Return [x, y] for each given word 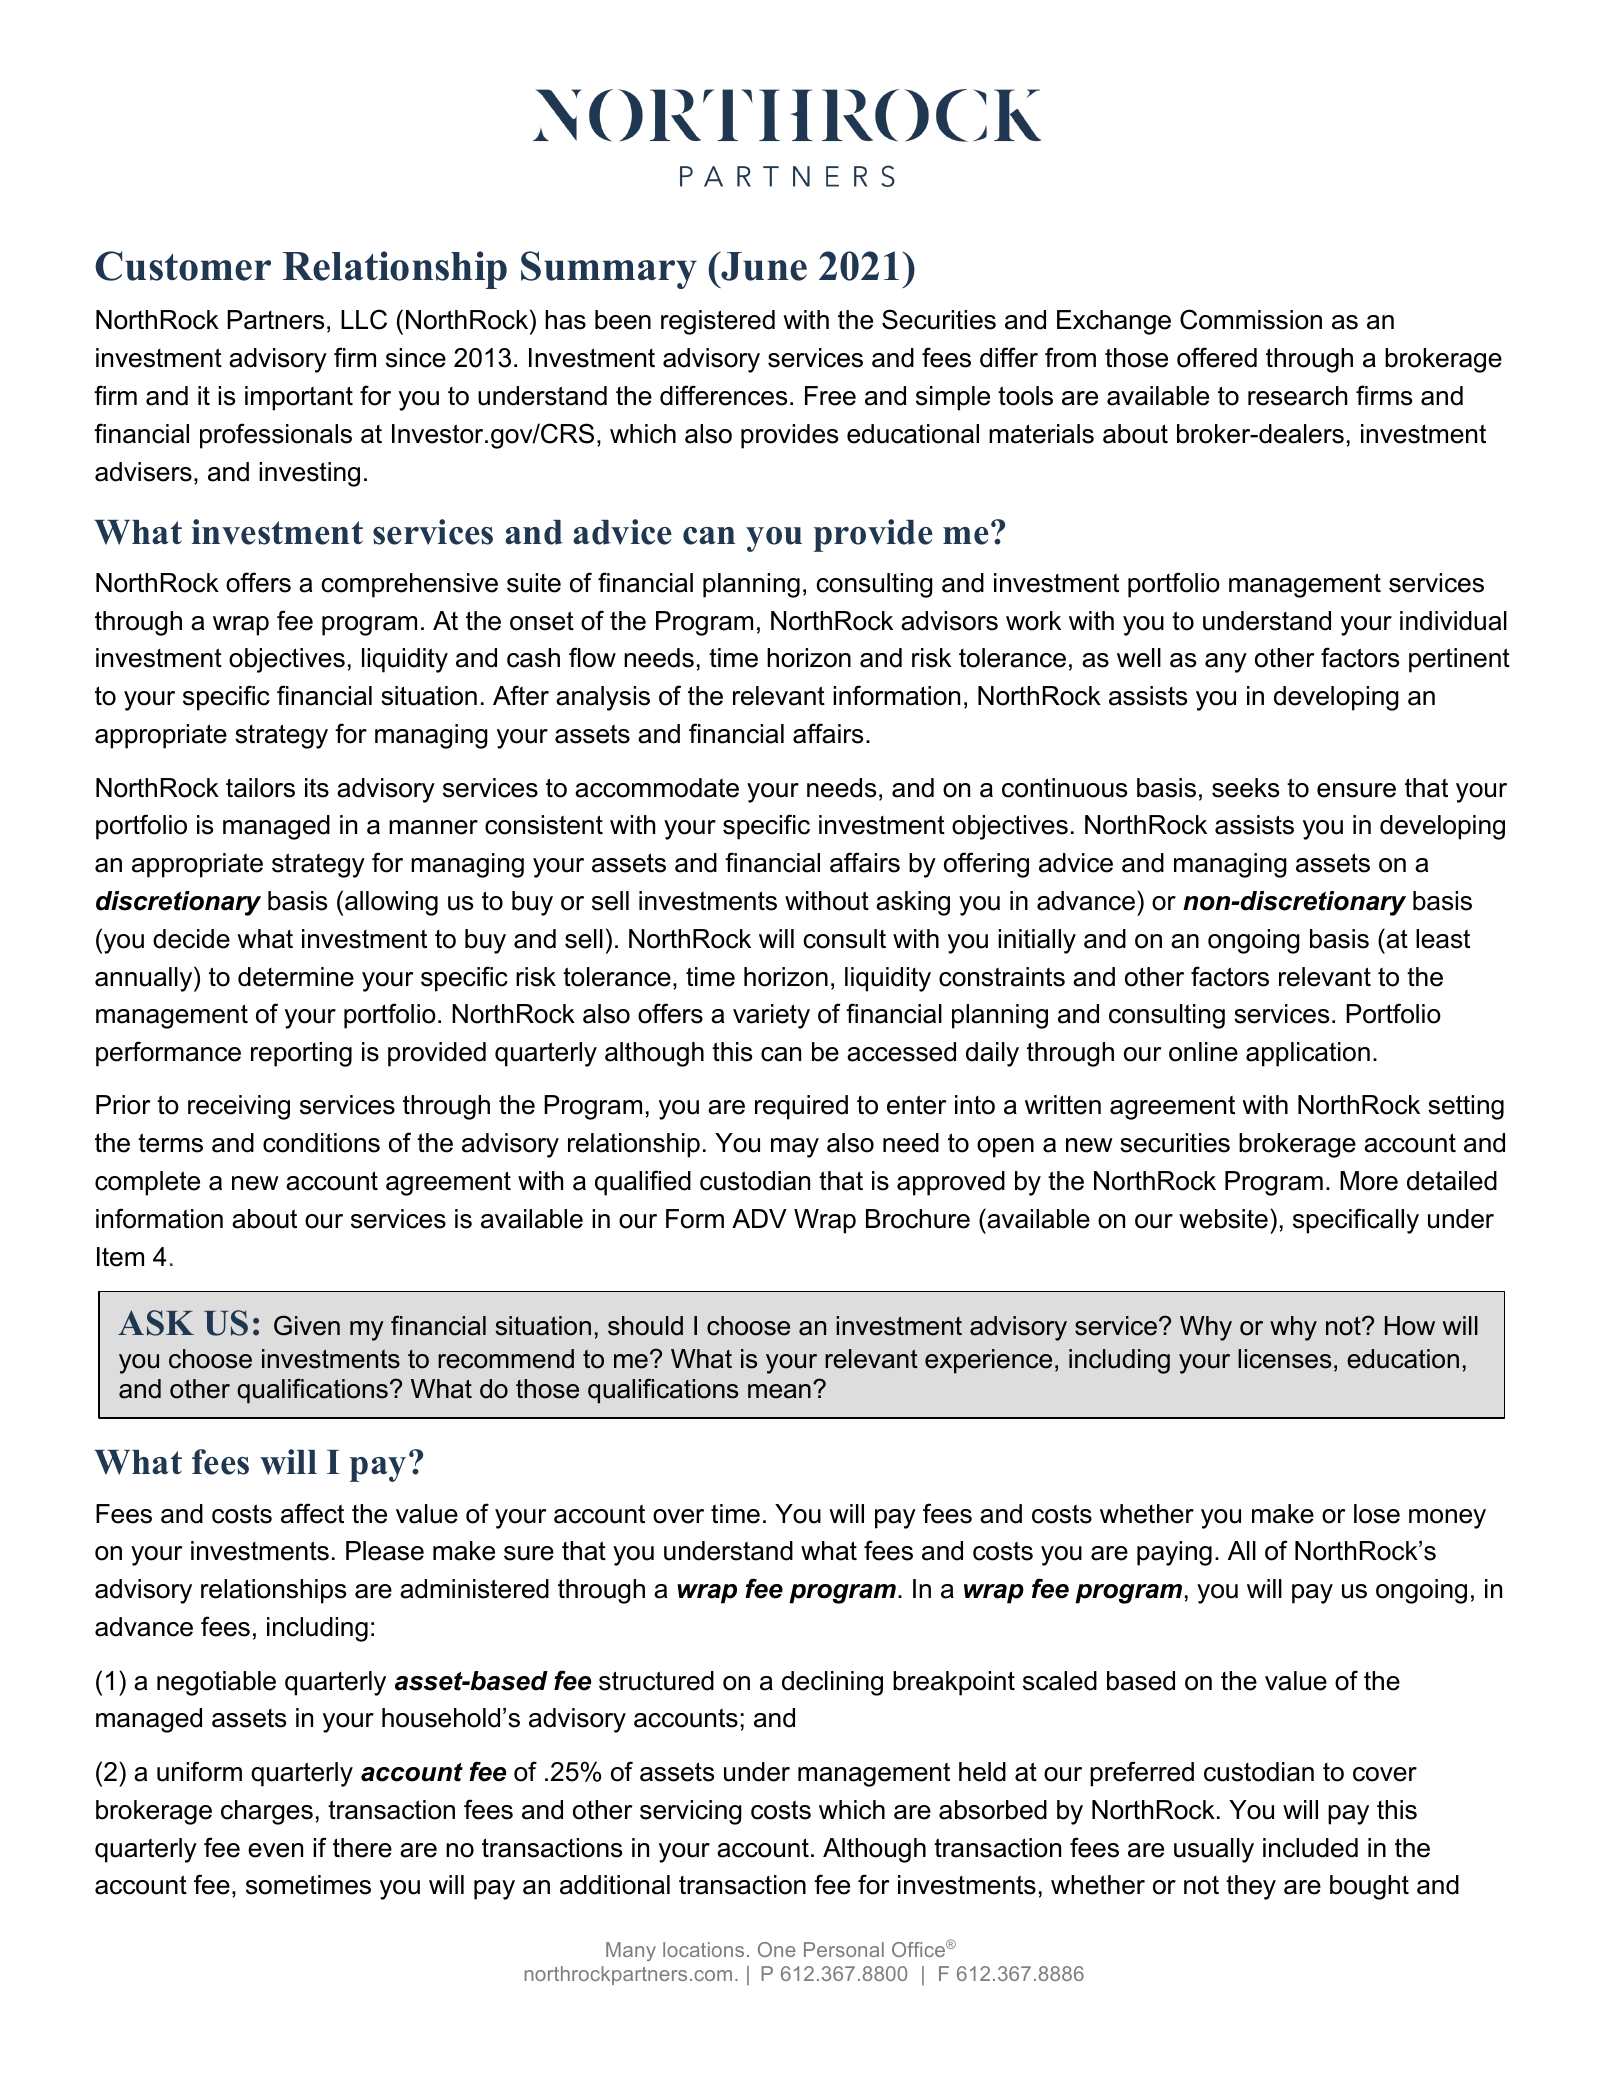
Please [385, 1551]
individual [1453, 621]
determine [296, 977]
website [1223, 1219]
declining [832, 1683]
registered [718, 322]
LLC [364, 319]
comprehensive [409, 585]
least [1443, 939]
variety [771, 1016]
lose [1377, 1514]
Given [307, 1325]
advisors [949, 621]
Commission [1251, 319]
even [275, 1850]
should [645, 1326]
